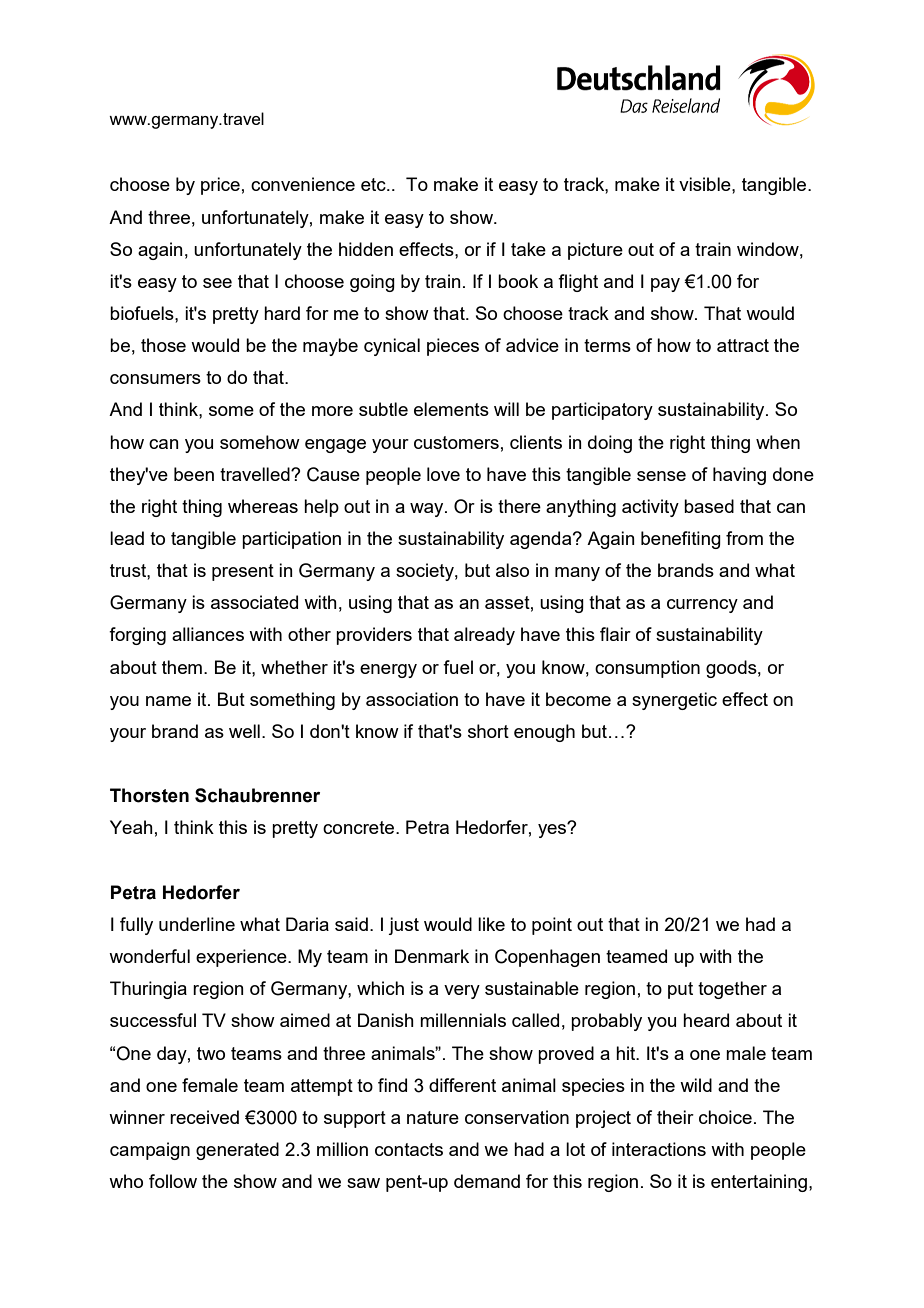 The width and height of the screenshot is (924, 1308). Describe the element at coordinates (237, 1151) in the screenshot. I see `generated` at that location.
